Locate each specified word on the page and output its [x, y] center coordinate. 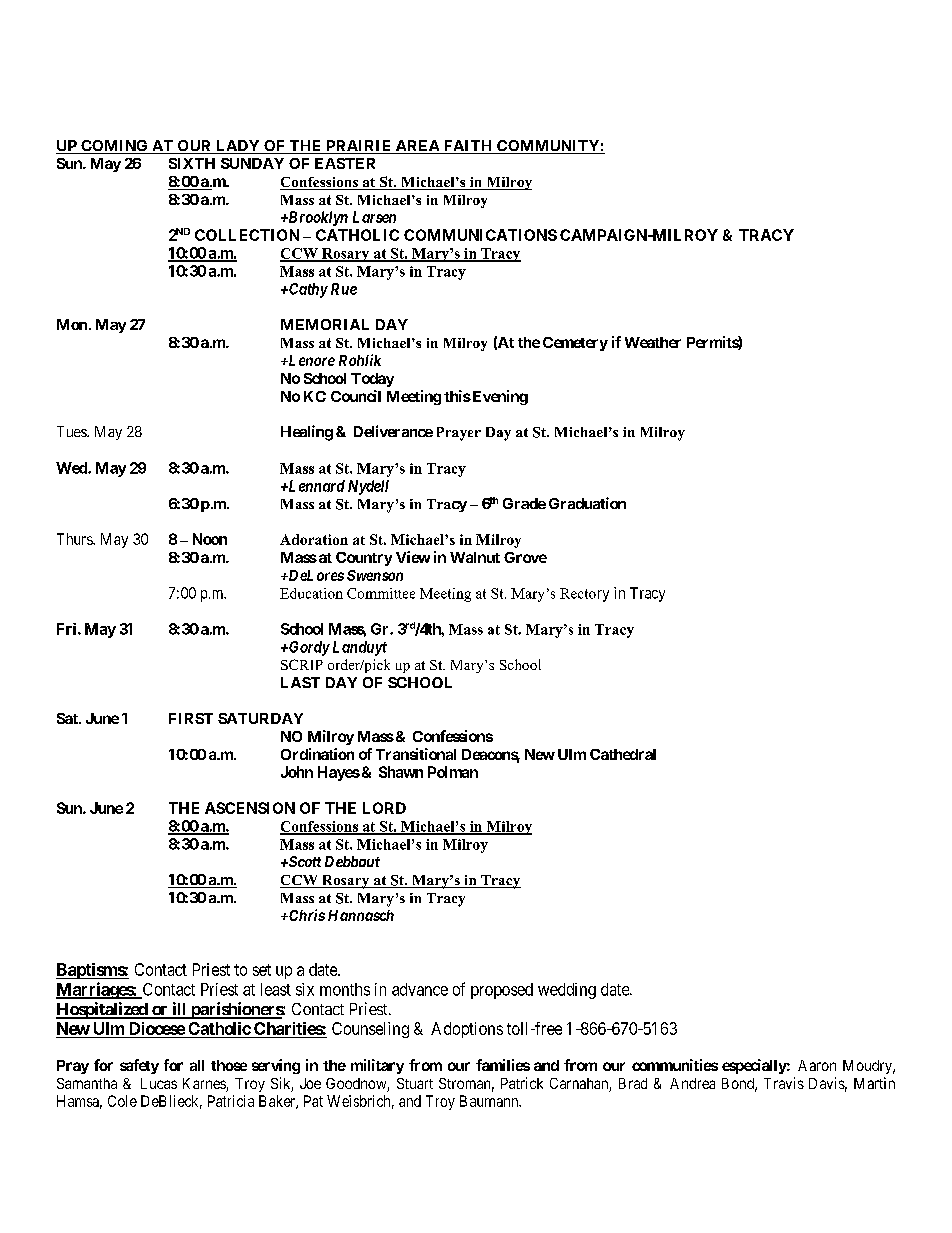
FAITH [468, 147]
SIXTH [192, 163]
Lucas [159, 1083]
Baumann [490, 1101]
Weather [653, 342]
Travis [784, 1083]
